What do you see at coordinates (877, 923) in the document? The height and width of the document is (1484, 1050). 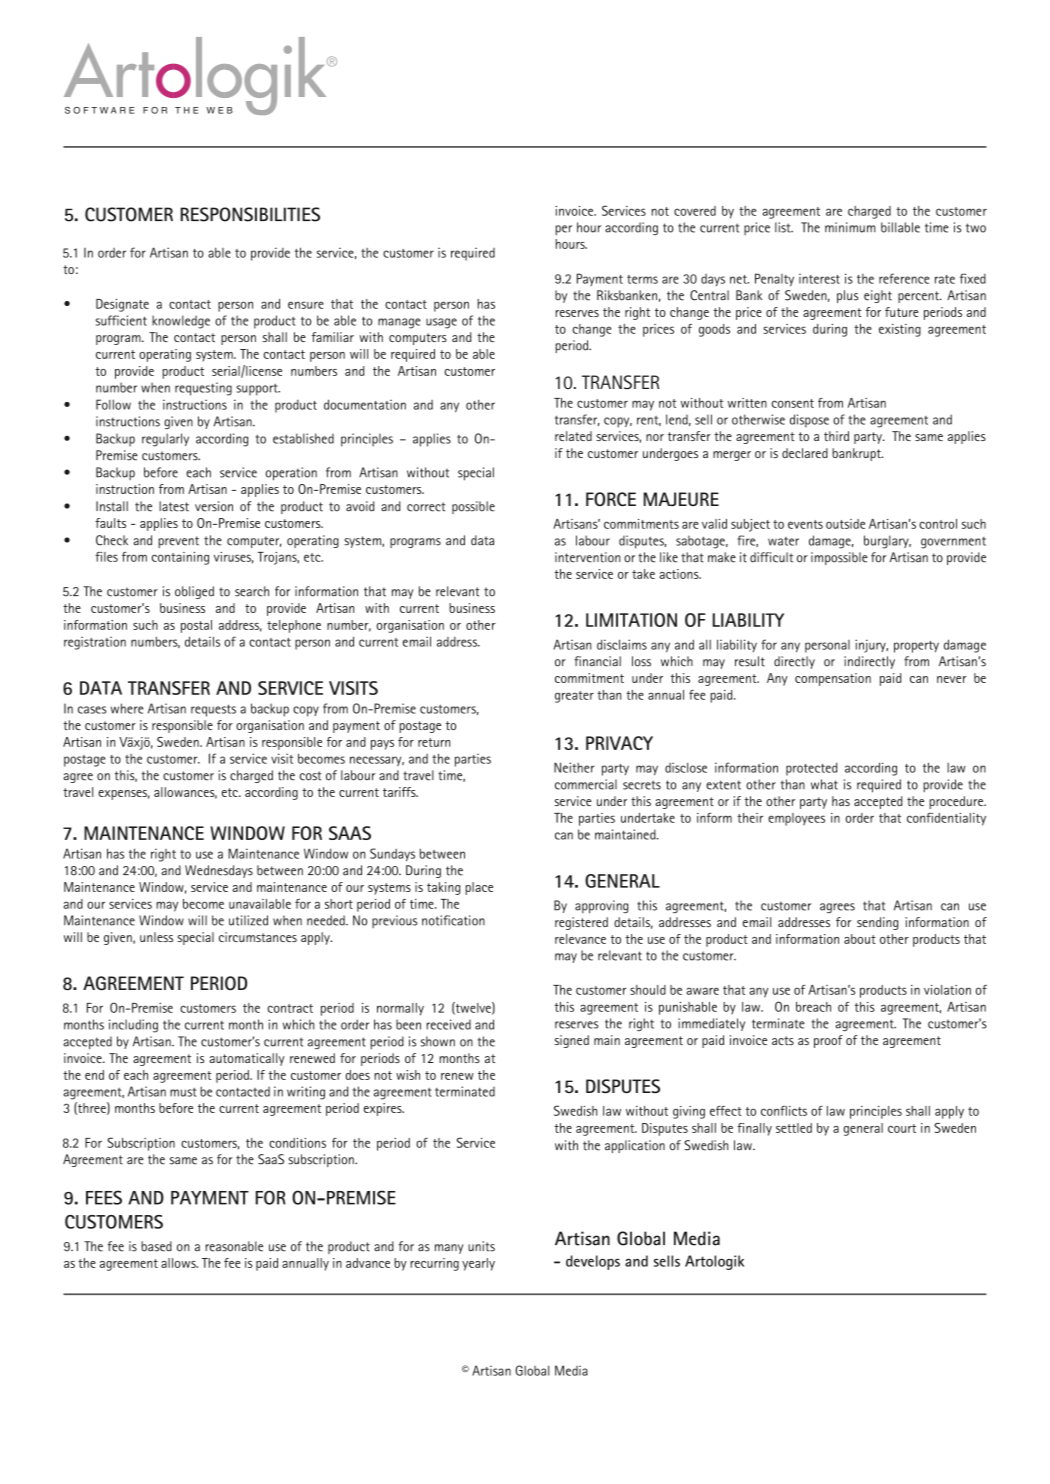 I see `sending` at bounding box center [877, 923].
